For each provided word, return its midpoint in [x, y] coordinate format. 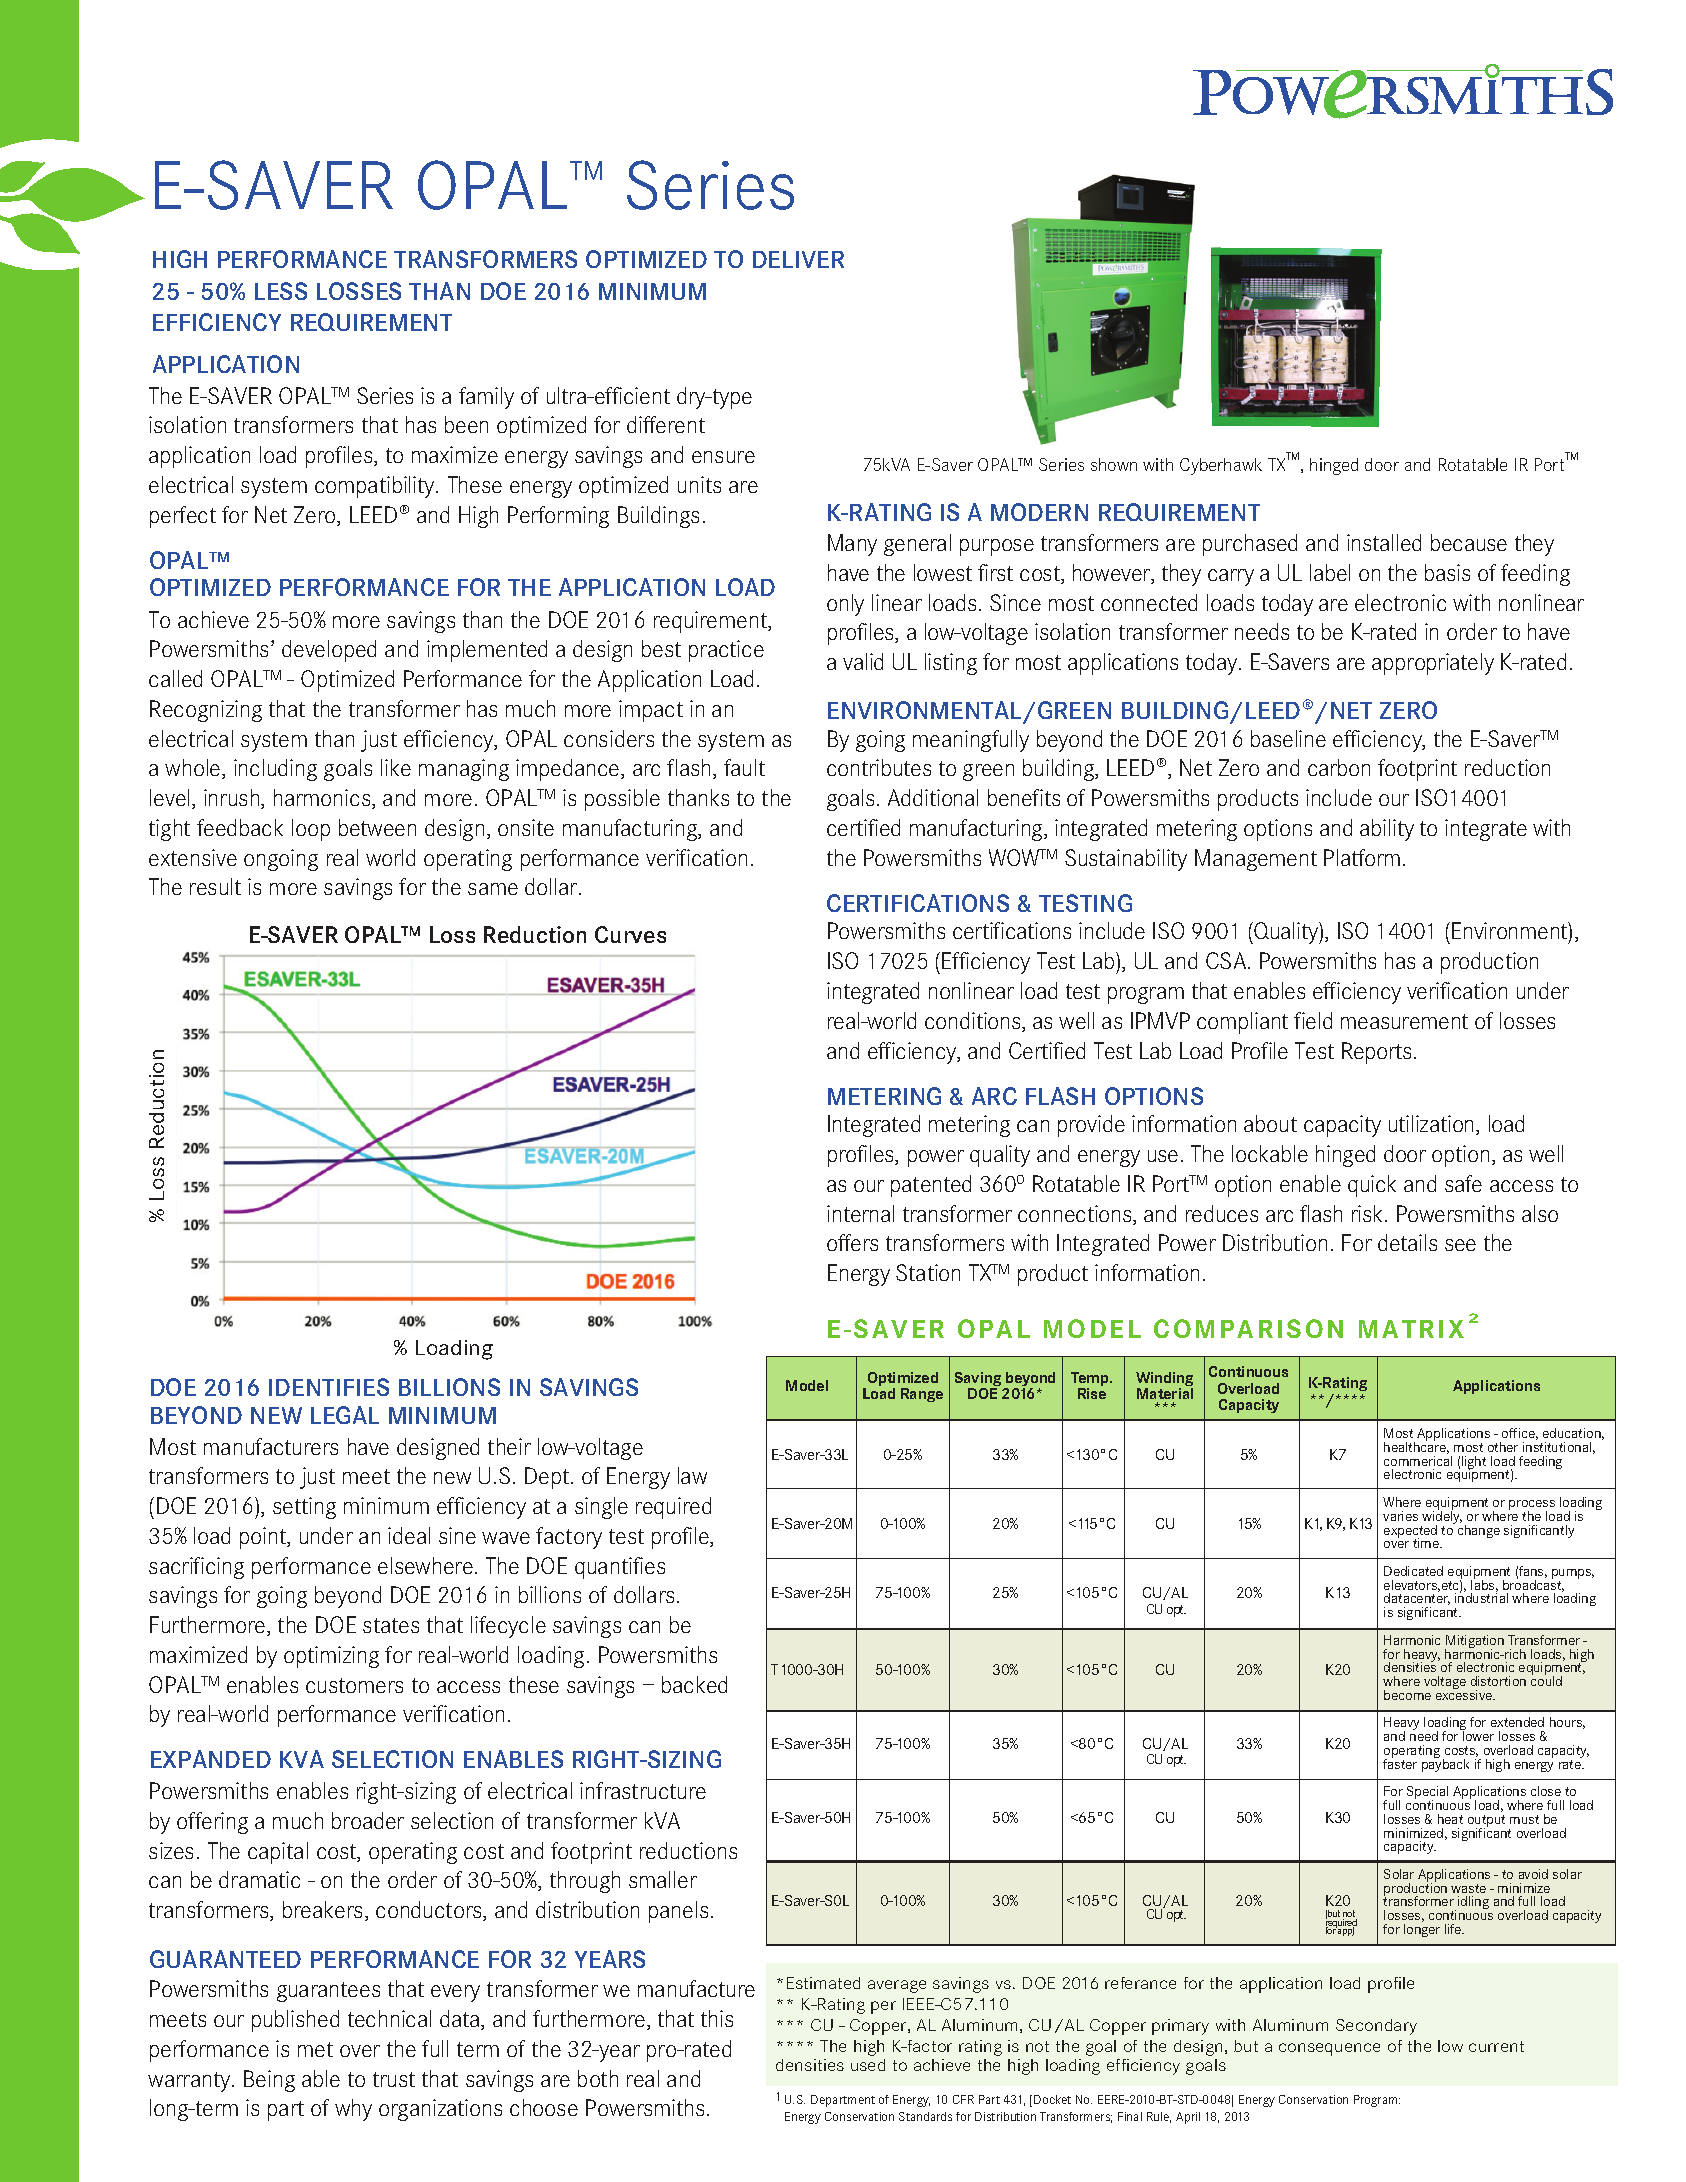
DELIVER [798, 259]
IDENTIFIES [329, 1387]
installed [1384, 542]
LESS [281, 291]
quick [1372, 1186]
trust [394, 2079]
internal [860, 1213]
